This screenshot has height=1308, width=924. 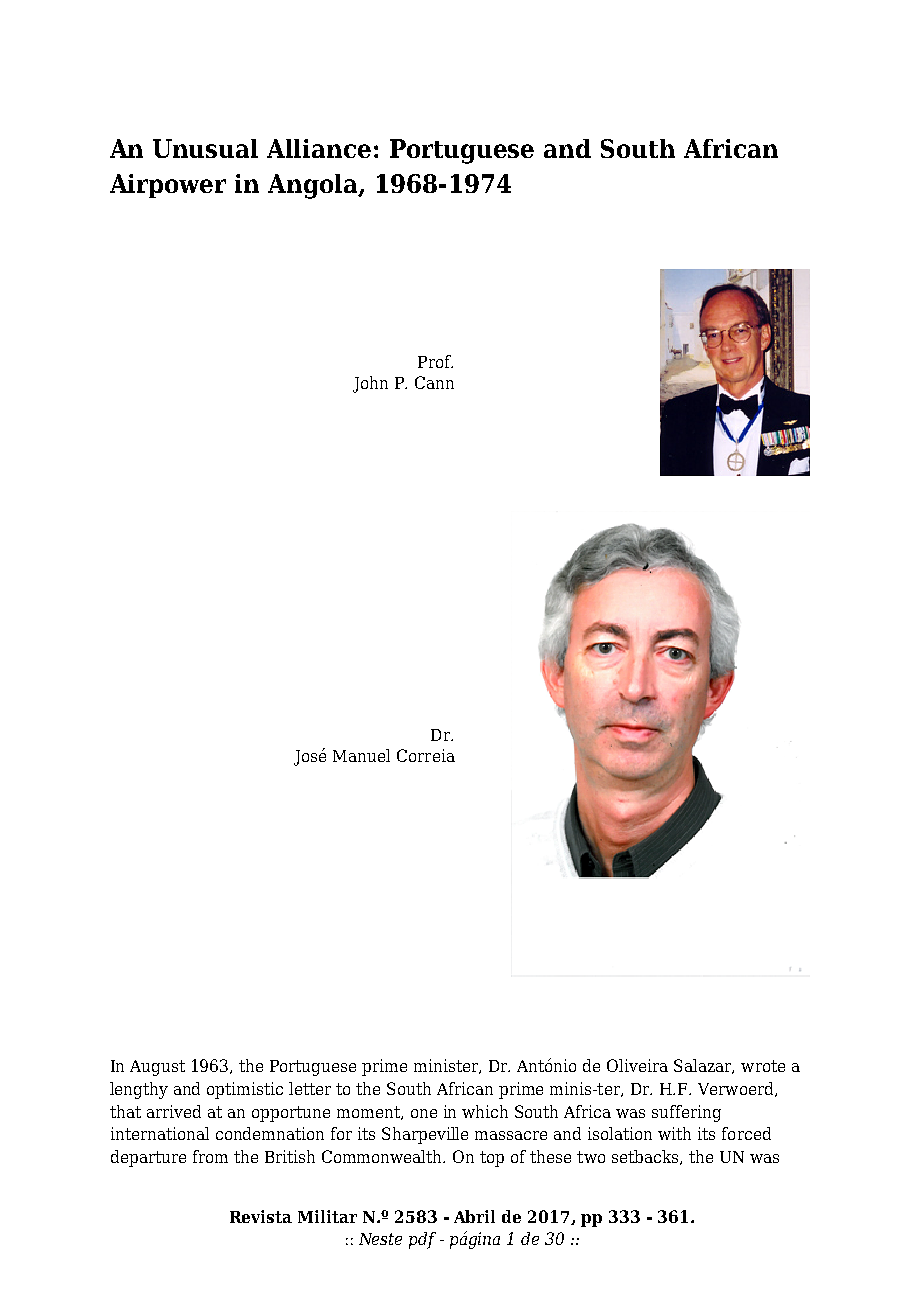 I want to click on Airpower, so click(x=168, y=186).
